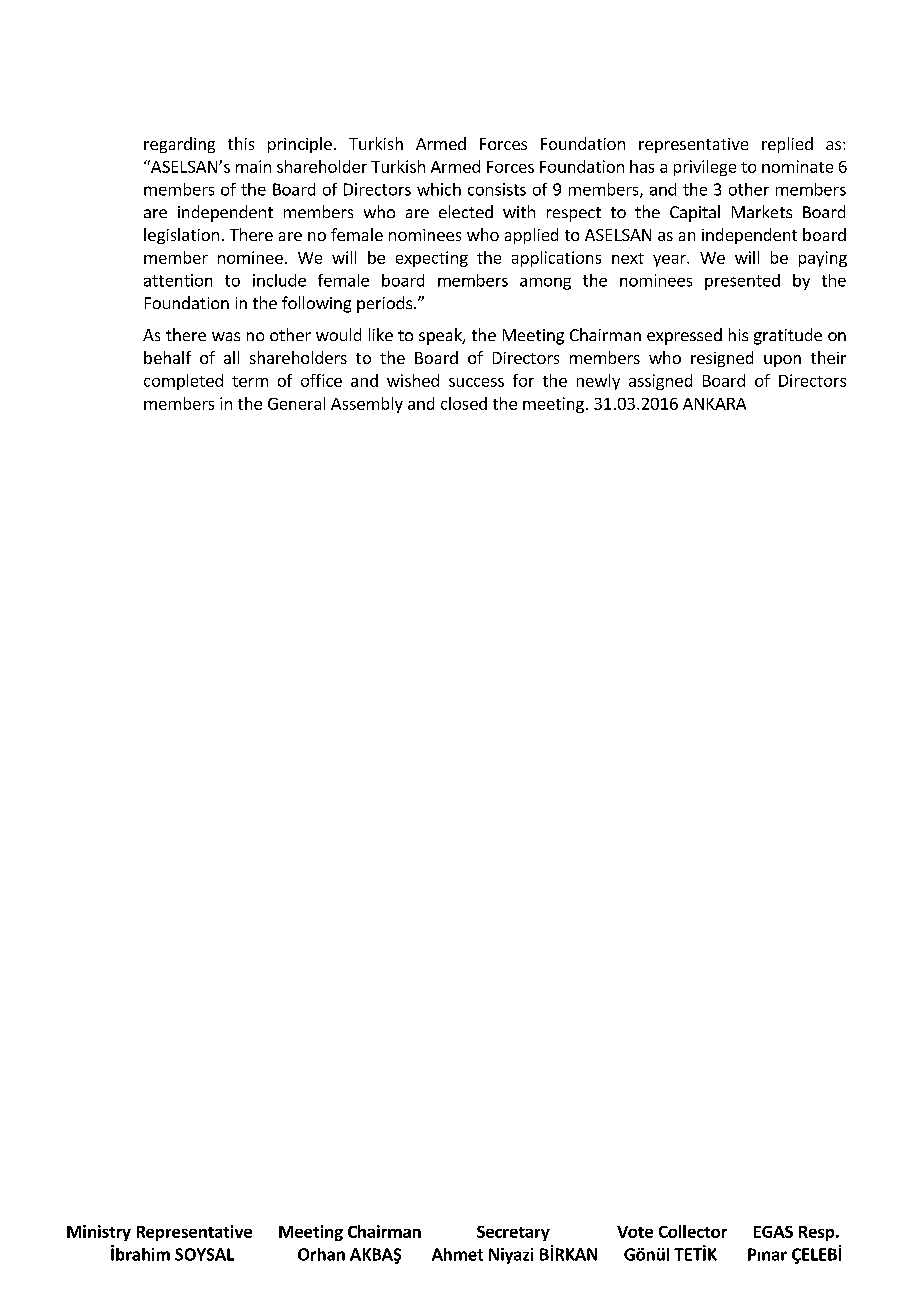  Describe the element at coordinates (439, 189) in the image. I see `which` at that location.
